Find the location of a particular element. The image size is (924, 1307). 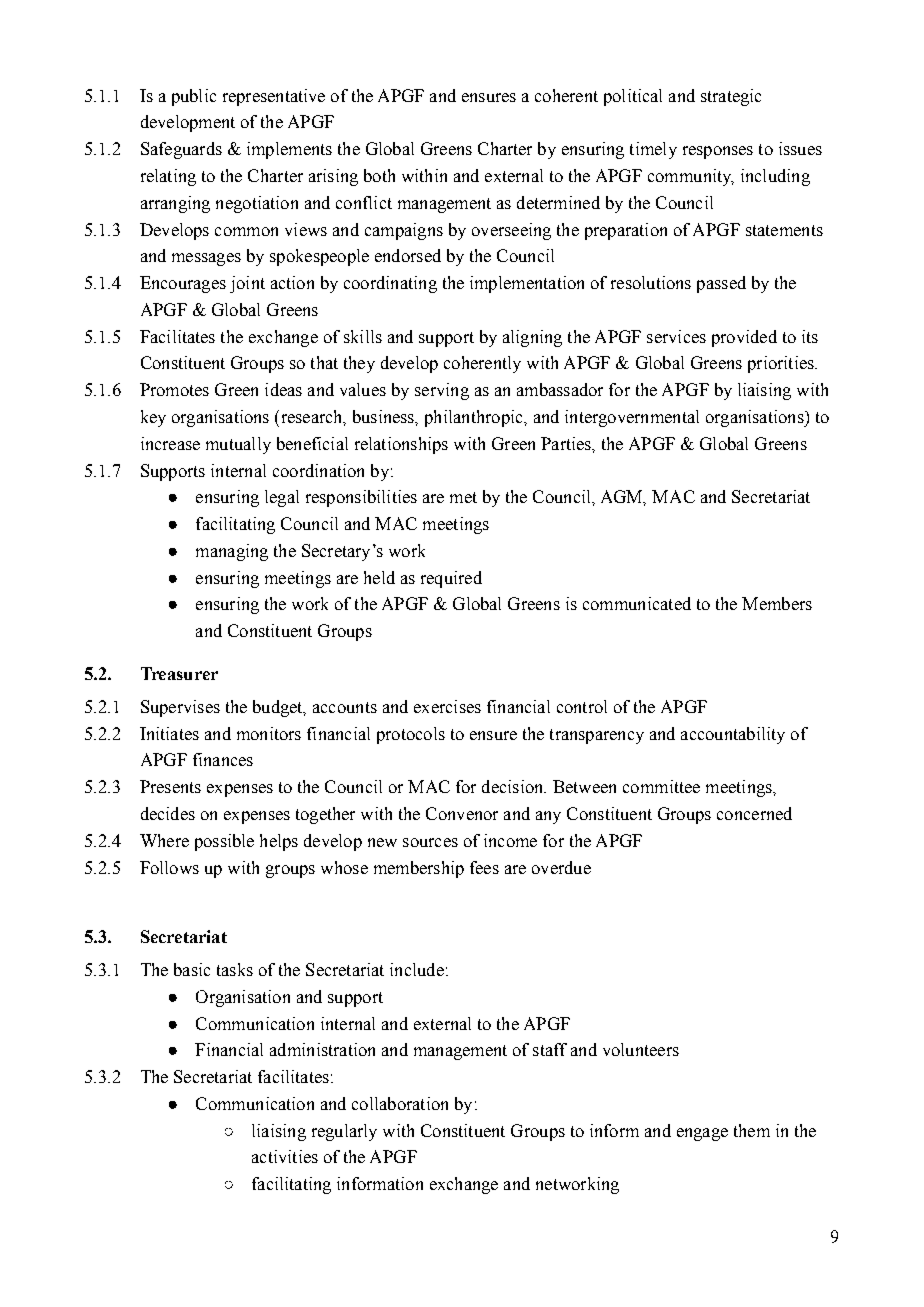

decision is located at coordinates (514, 786).
